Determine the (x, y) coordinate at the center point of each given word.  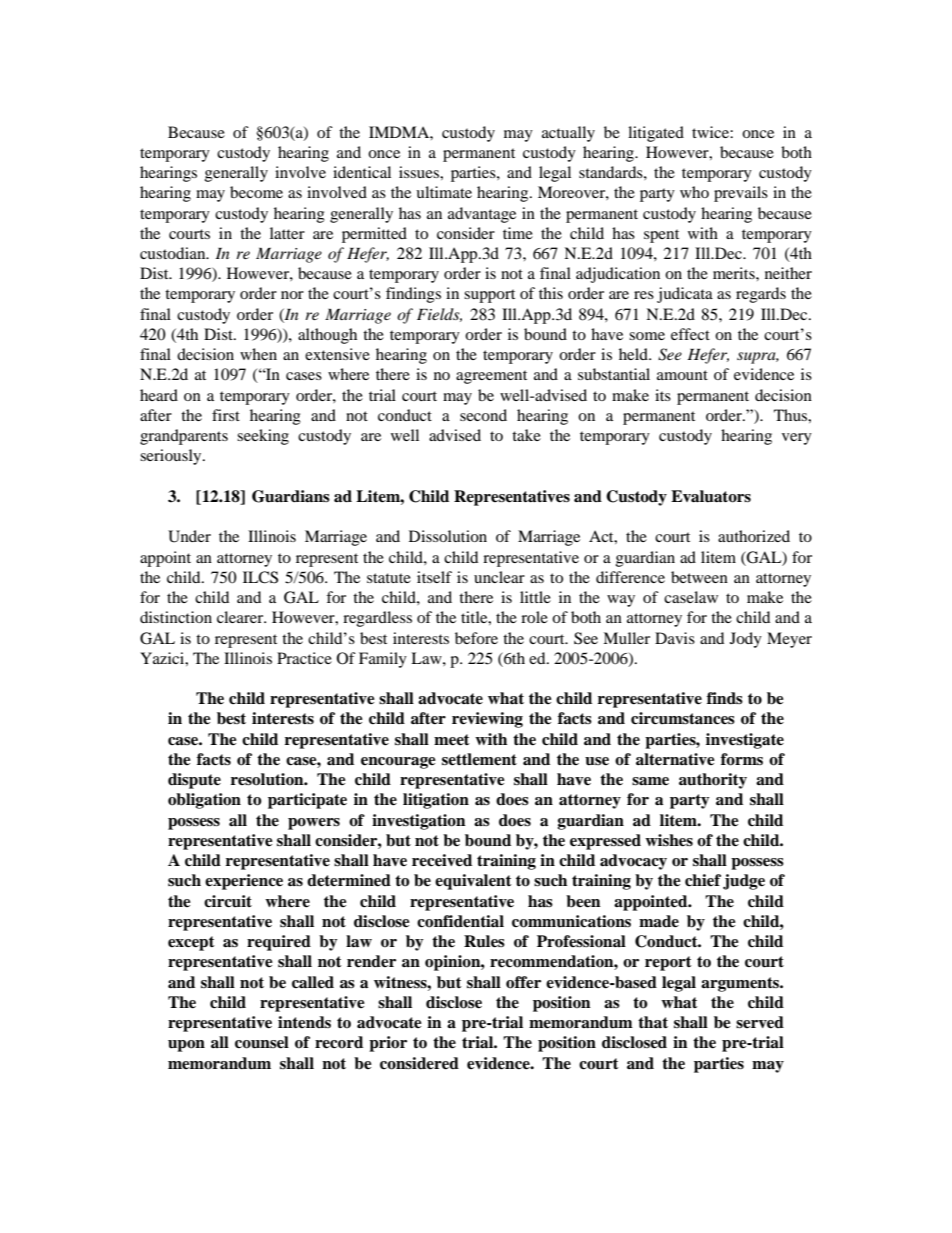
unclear (499, 577)
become (256, 192)
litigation (436, 801)
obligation (204, 801)
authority (713, 781)
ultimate (444, 192)
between (699, 577)
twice (711, 132)
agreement (491, 377)
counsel (262, 1042)
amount (682, 375)
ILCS (260, 577)
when (258, 354)
